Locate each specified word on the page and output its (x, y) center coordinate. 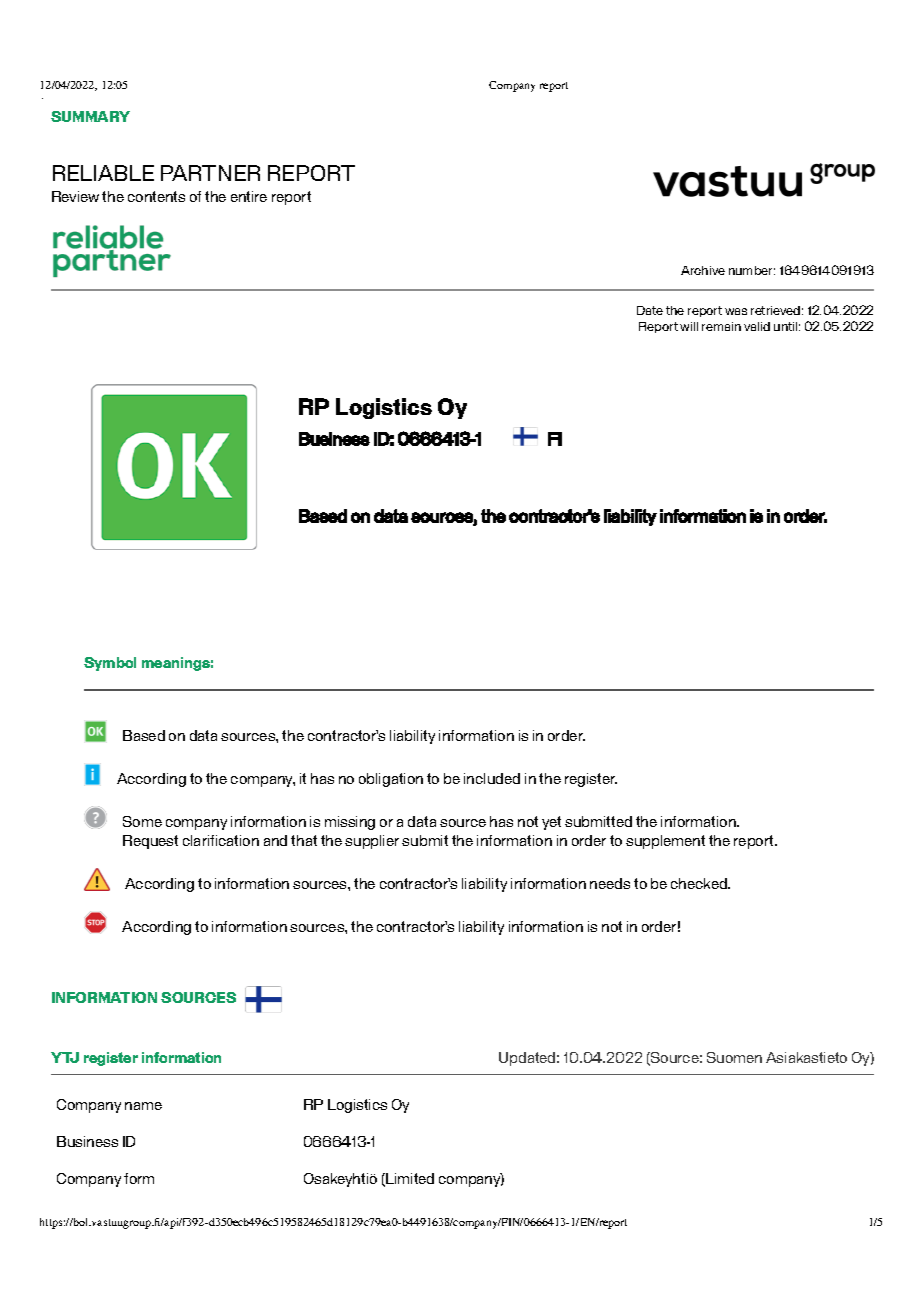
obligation (391, 780)
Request (150, 842)
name (143, 1106)
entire (249, 196)
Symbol (110, 664)
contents (156, 196)
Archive (703, 270)
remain (721, 326)
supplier (372, 842)
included (492, 778)
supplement (665, 842)
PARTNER (210, 173)
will (689, 326)
